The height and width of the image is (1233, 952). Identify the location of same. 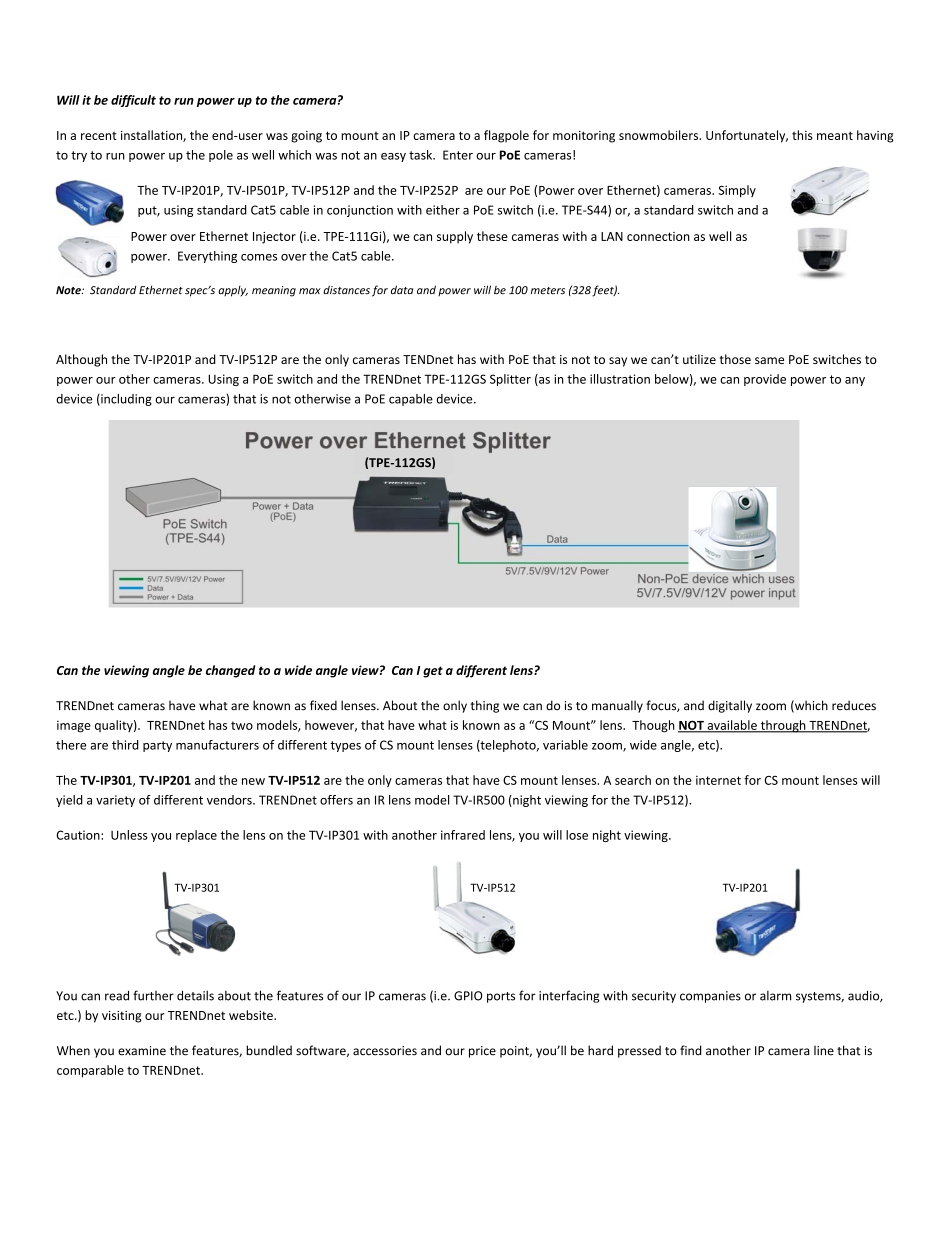
(769, 360).
